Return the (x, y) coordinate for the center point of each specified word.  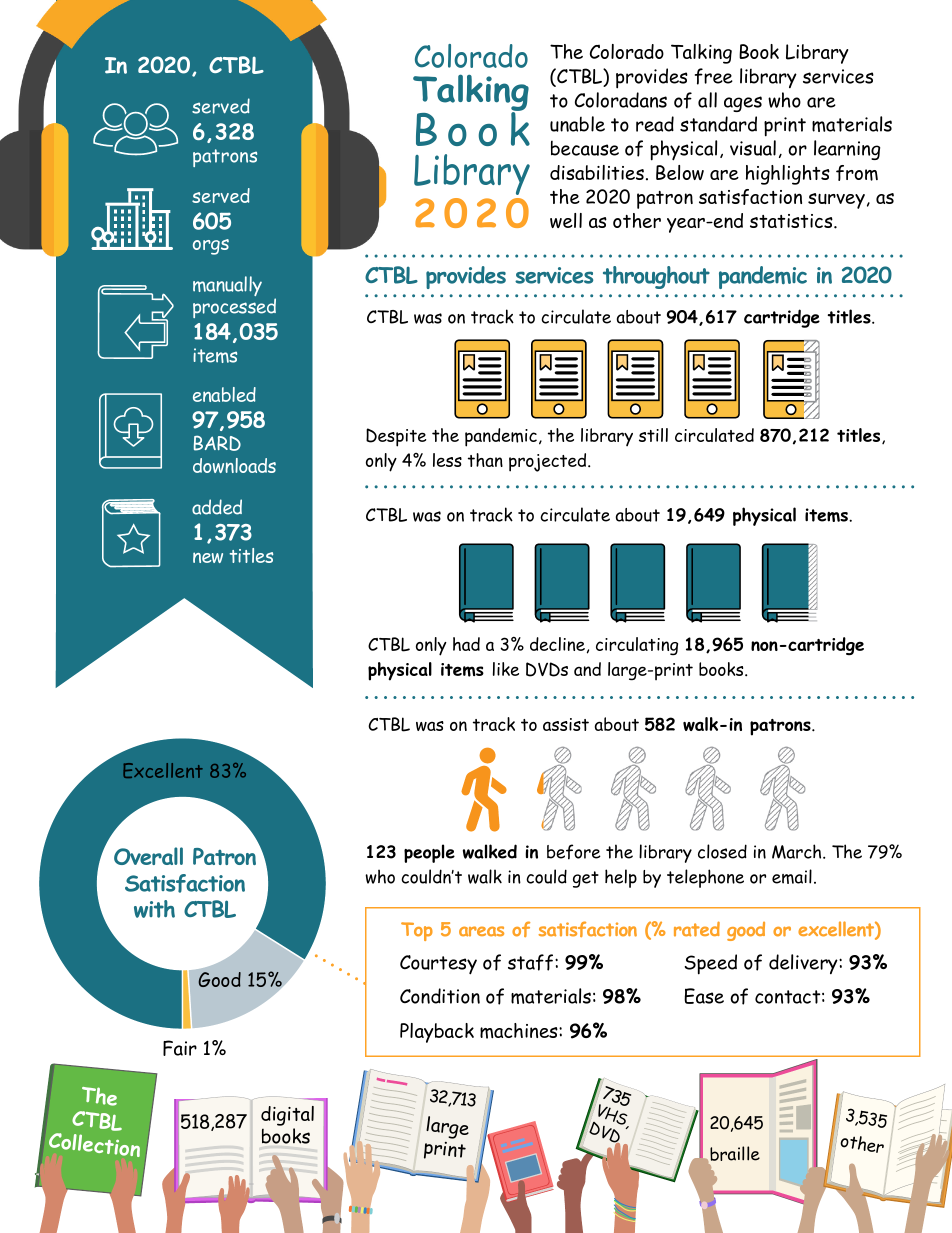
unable (577, 124)
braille (735, 1153)
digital (287, 1116)
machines (520, 1031)
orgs (211, 247)
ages (743, 104)
